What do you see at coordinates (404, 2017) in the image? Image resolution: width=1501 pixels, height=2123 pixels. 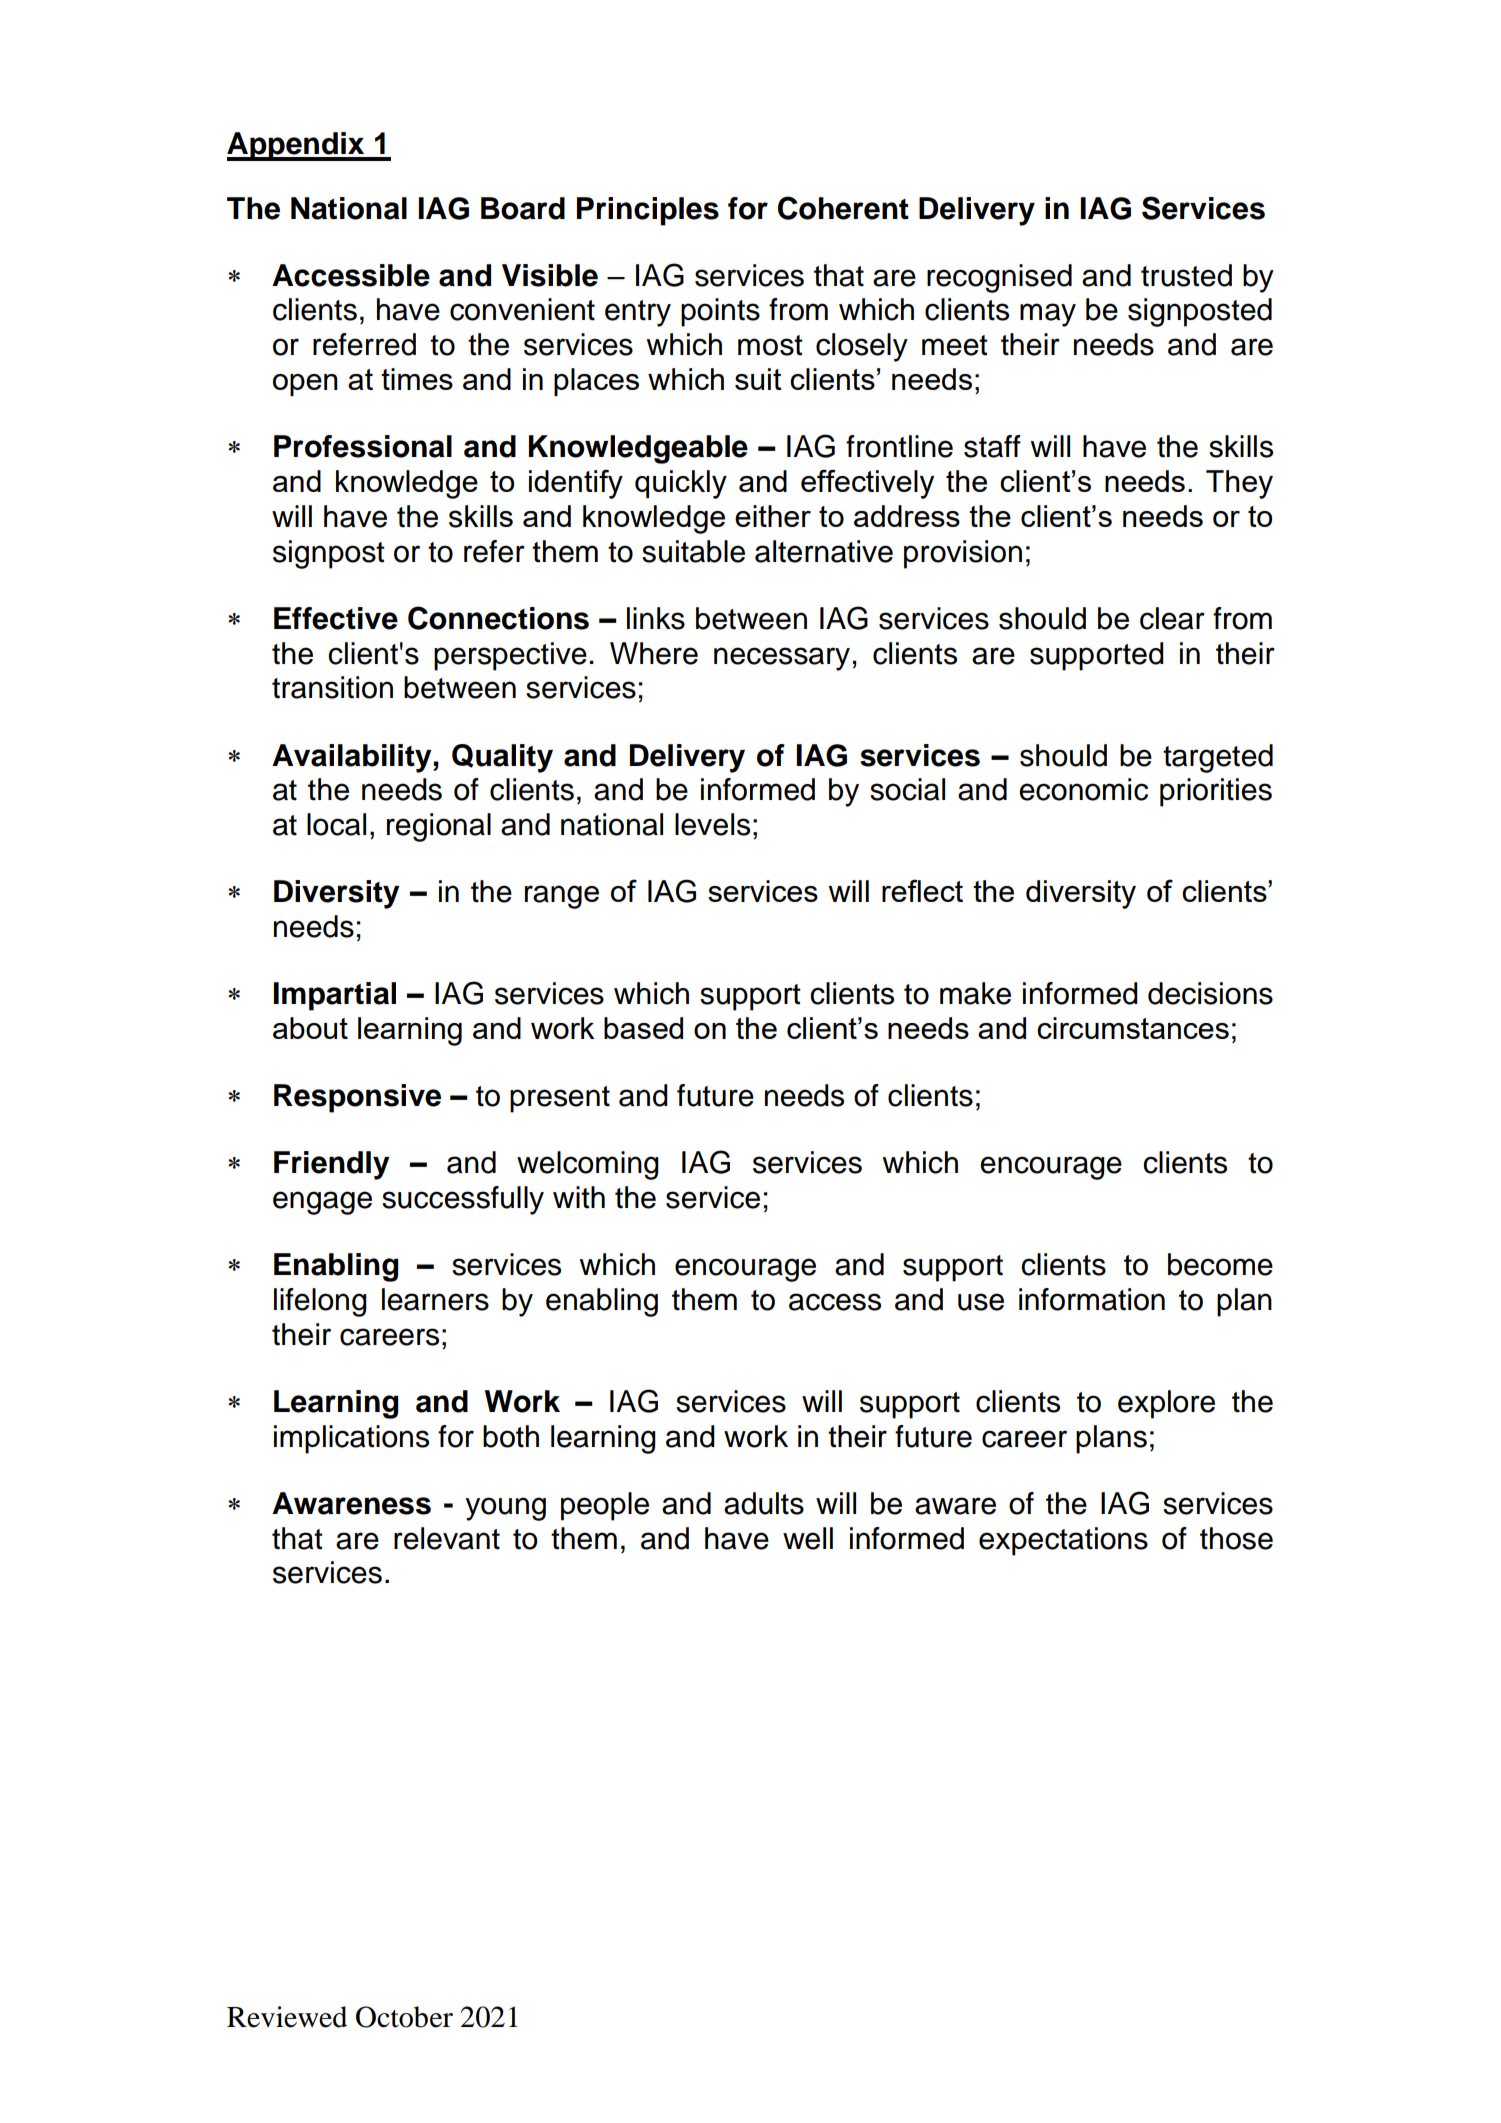 I see `October` at bounding box center [404, 2017].
